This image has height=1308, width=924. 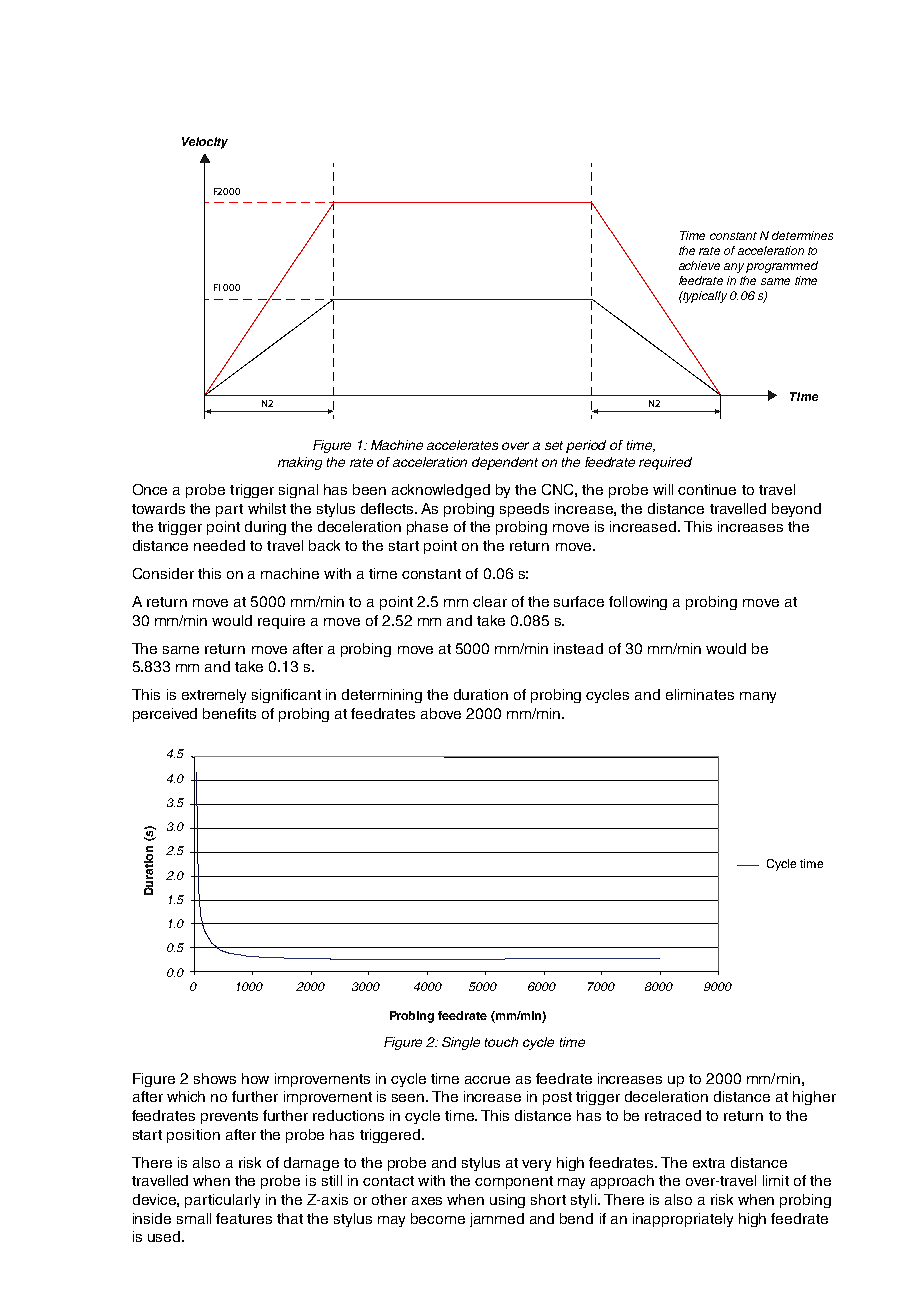 What do you see at coordinates (699, 265) in the image?
I see `achieve` at bounding box center [699, 265].
